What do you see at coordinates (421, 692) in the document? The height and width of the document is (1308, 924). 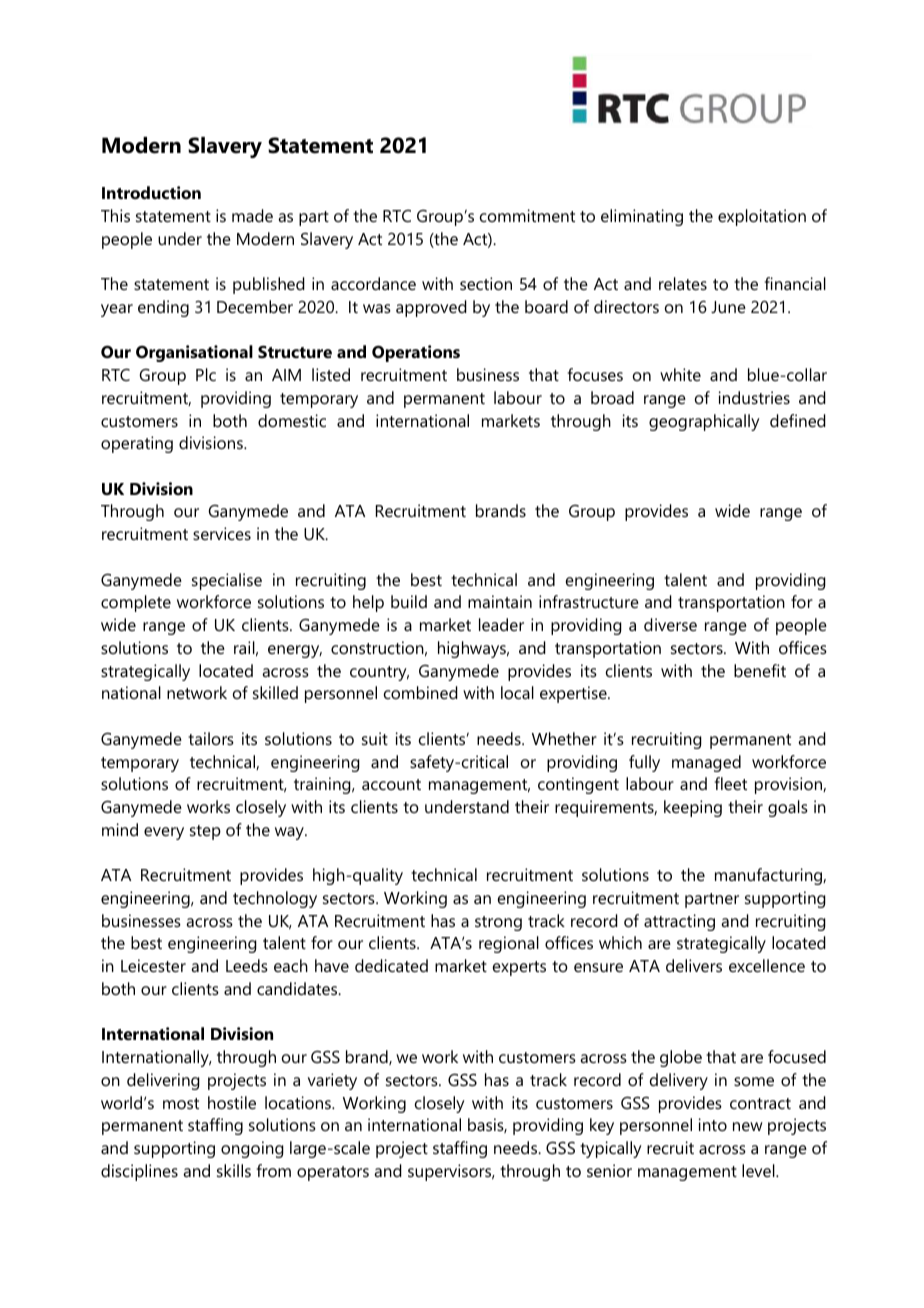 I see `combined` at bounding box center [421, 692].
